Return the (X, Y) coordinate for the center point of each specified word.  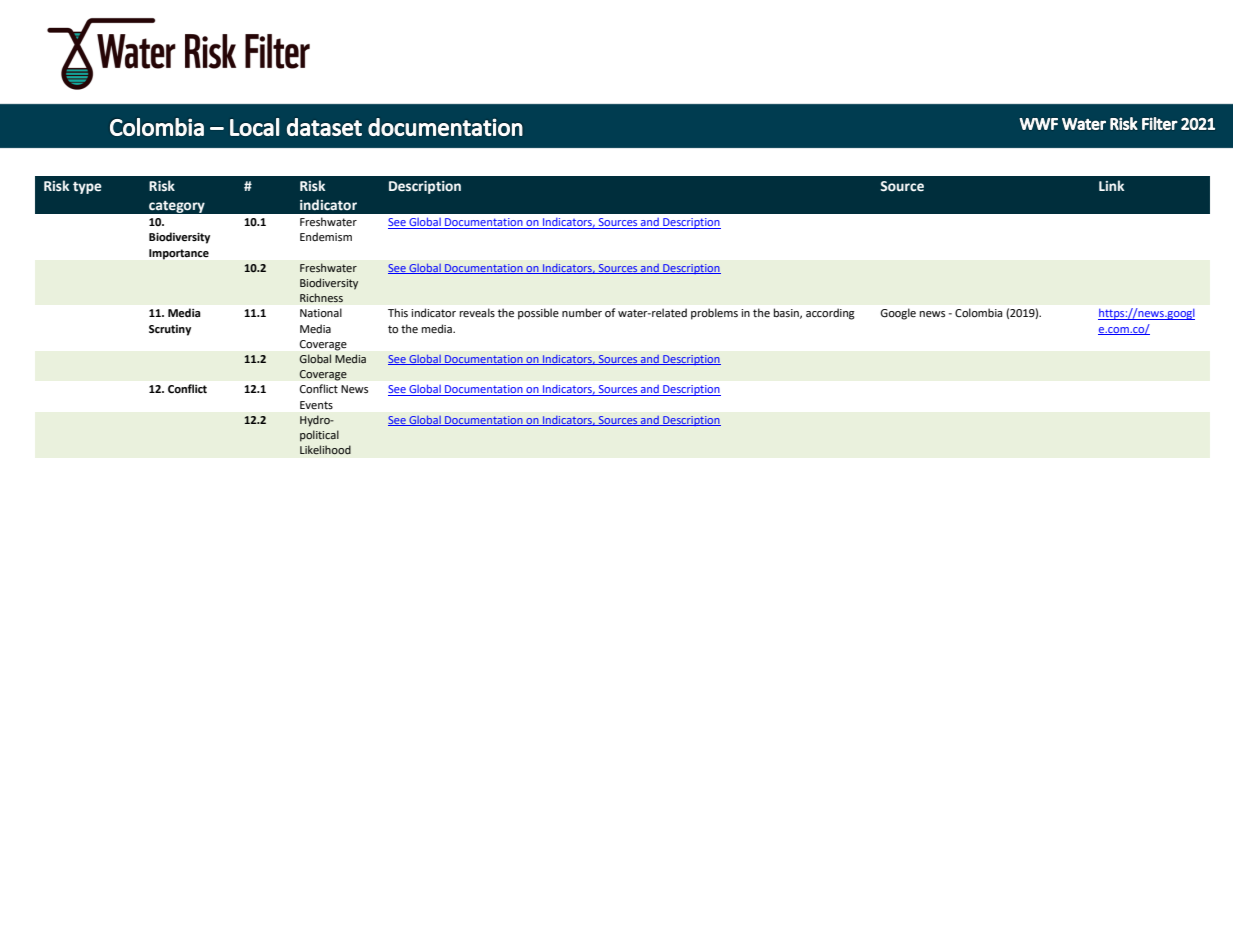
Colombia (979, 313)
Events (316, 405)
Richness (321, 298)
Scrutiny (170, 330)
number (582, 312)
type (87, 188)
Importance (179, 254)
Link (1111, 185)
